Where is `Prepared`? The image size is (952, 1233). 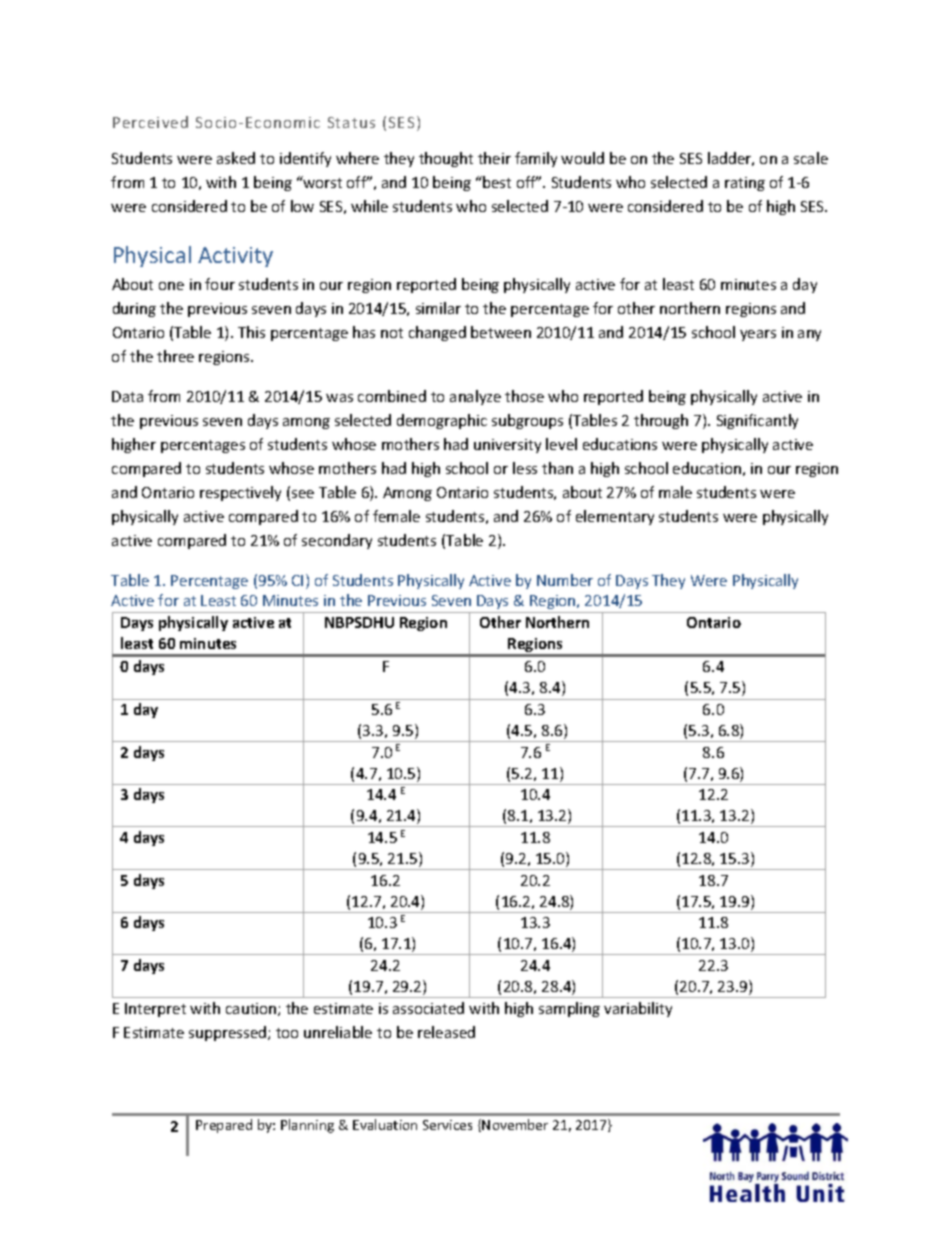 Prepared is located at coordinates (224, 1126).
